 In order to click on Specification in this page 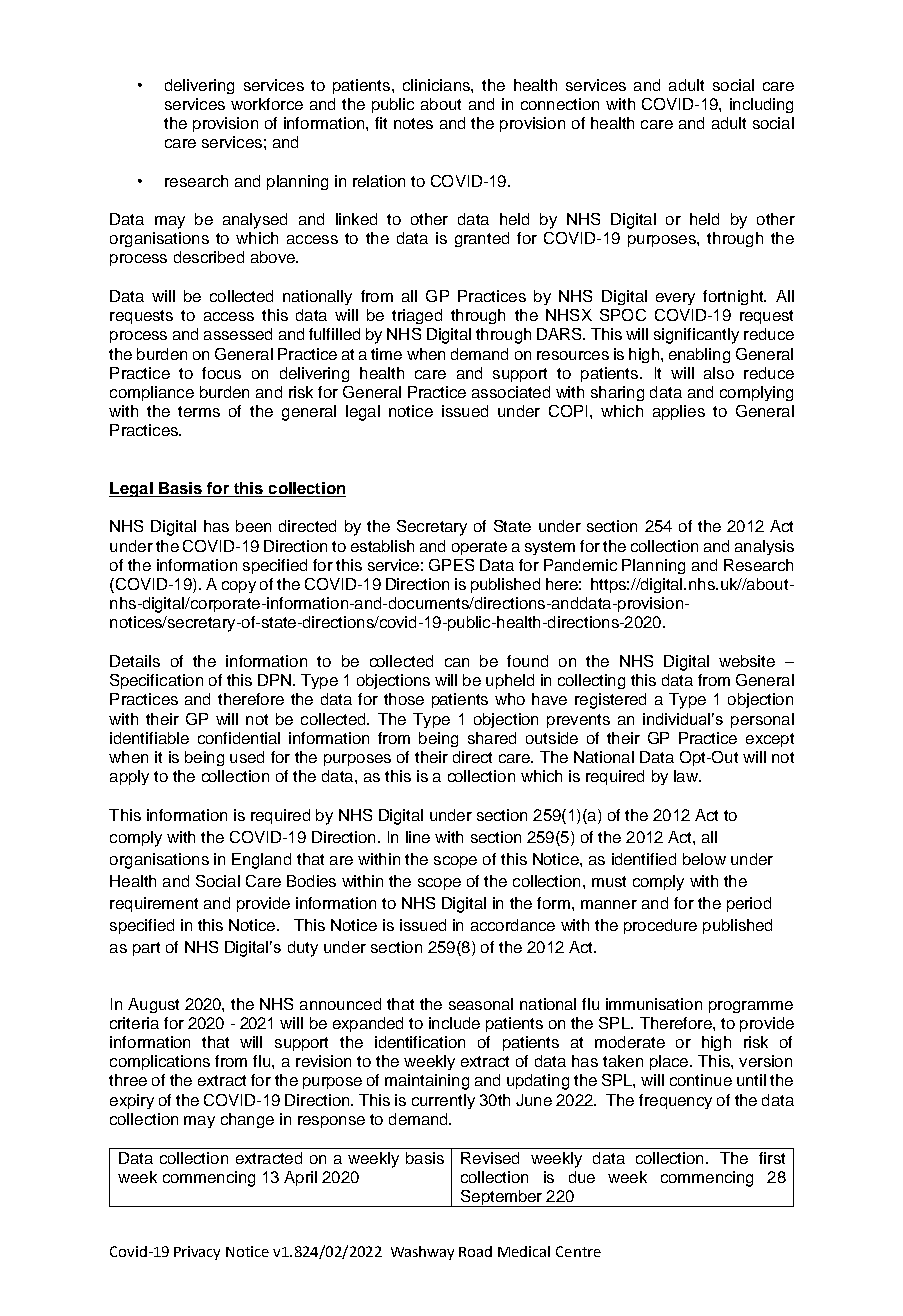, I will do `click(156, 681)`.
